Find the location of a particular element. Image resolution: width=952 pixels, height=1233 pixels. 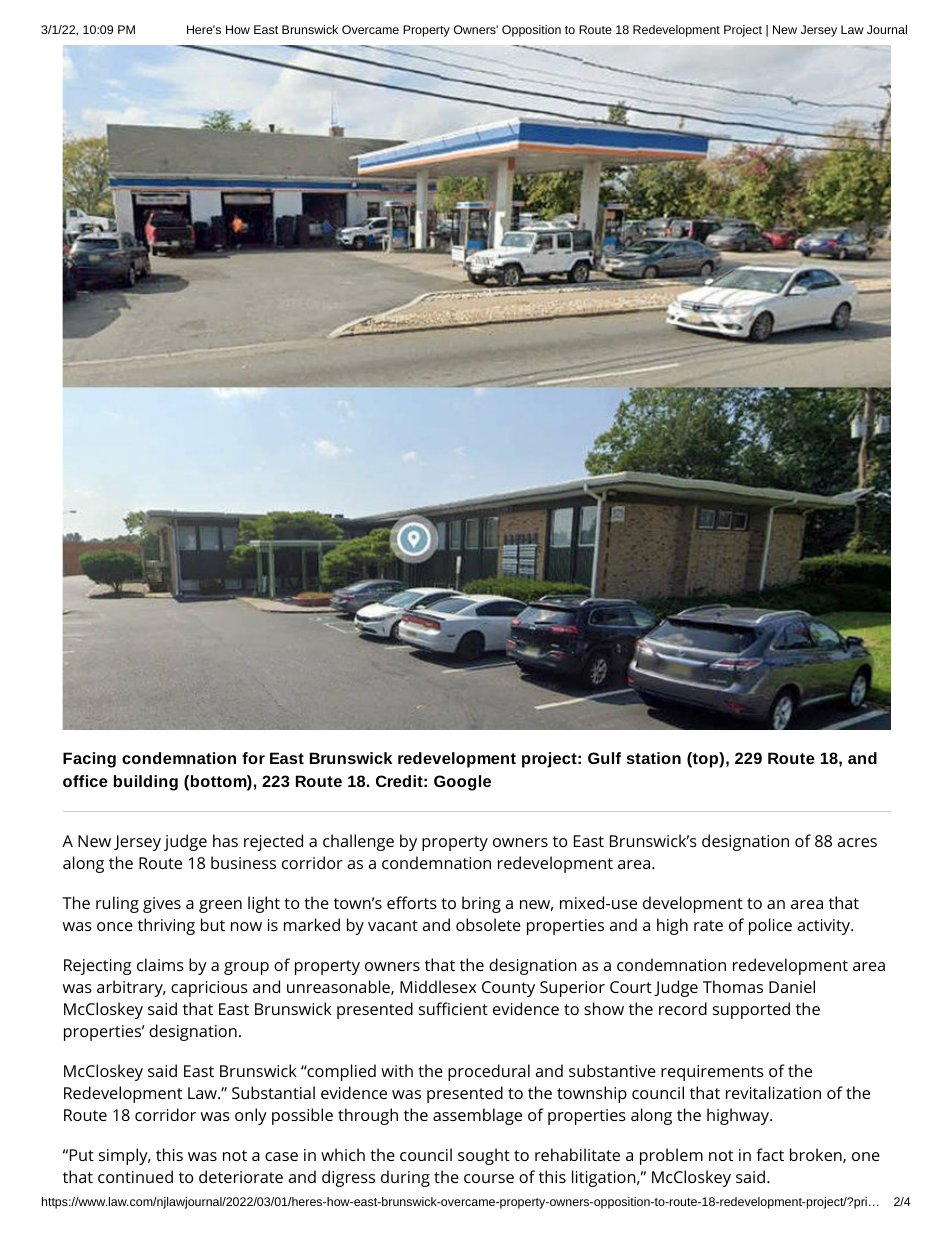

station is located at coordinates (654, 758).
